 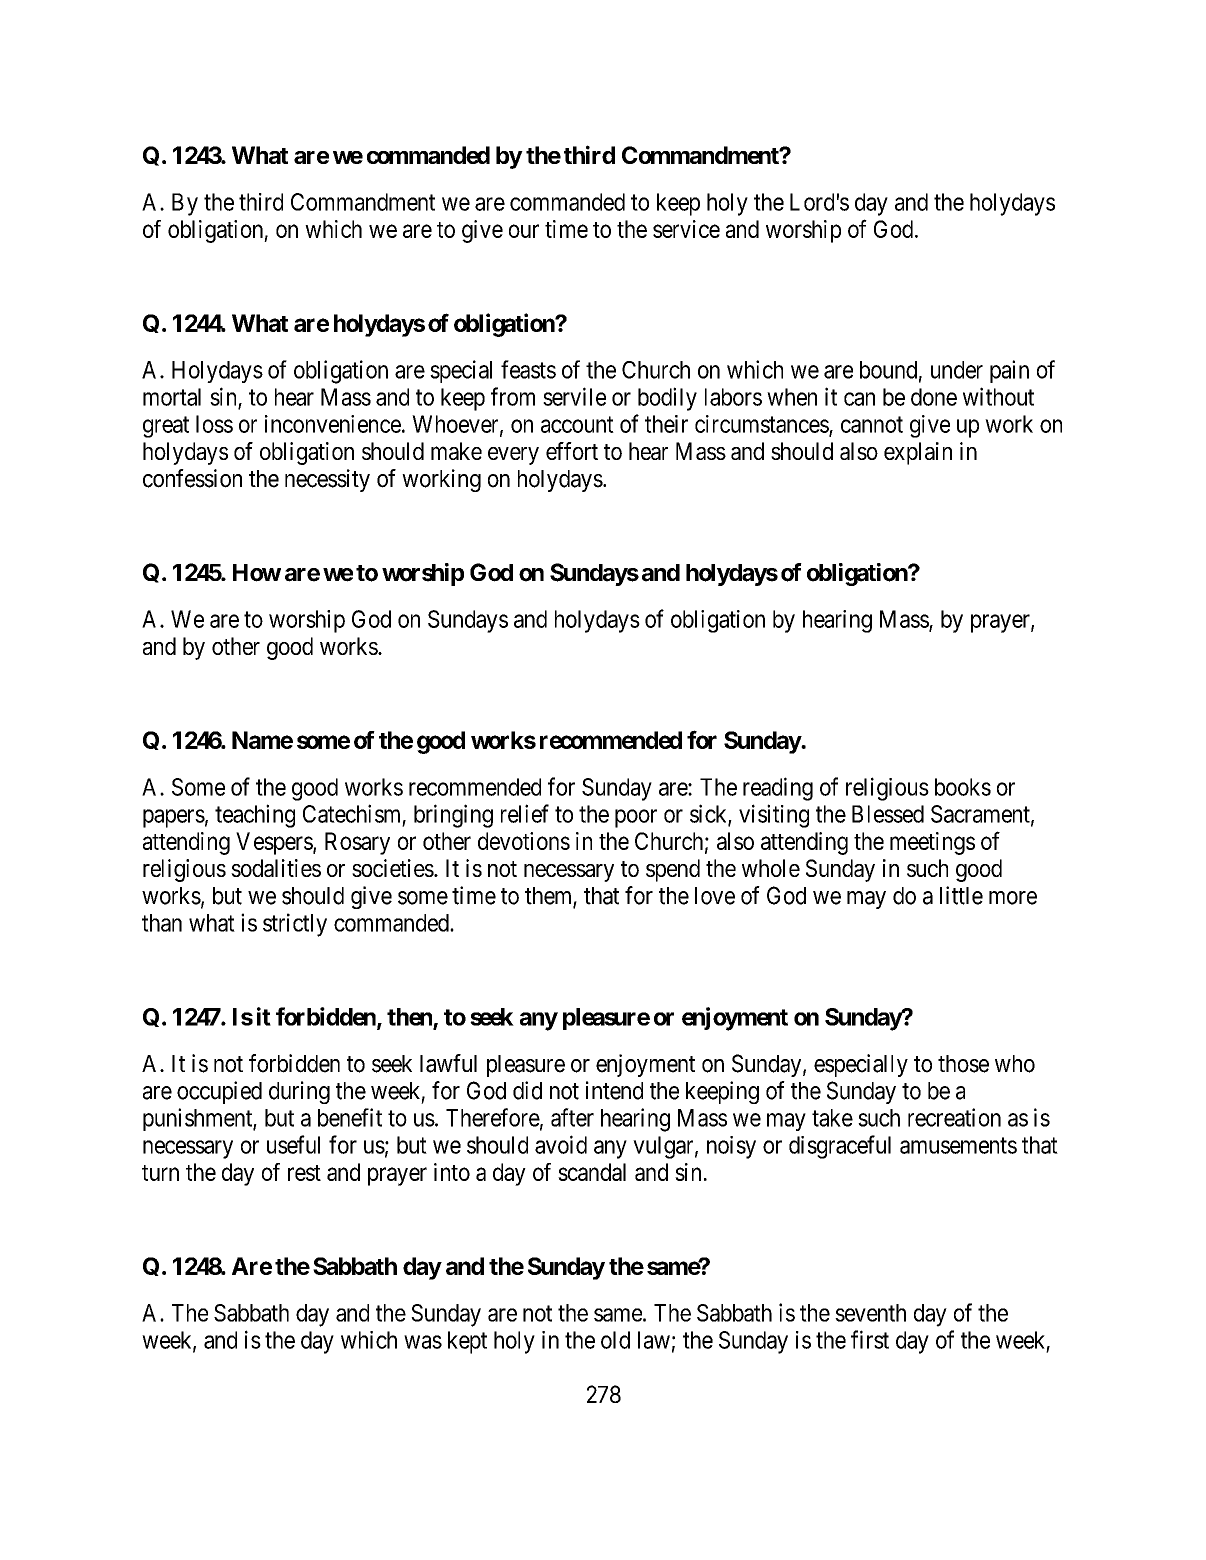 I want to click on mortal, so click(x=172, y=397).
